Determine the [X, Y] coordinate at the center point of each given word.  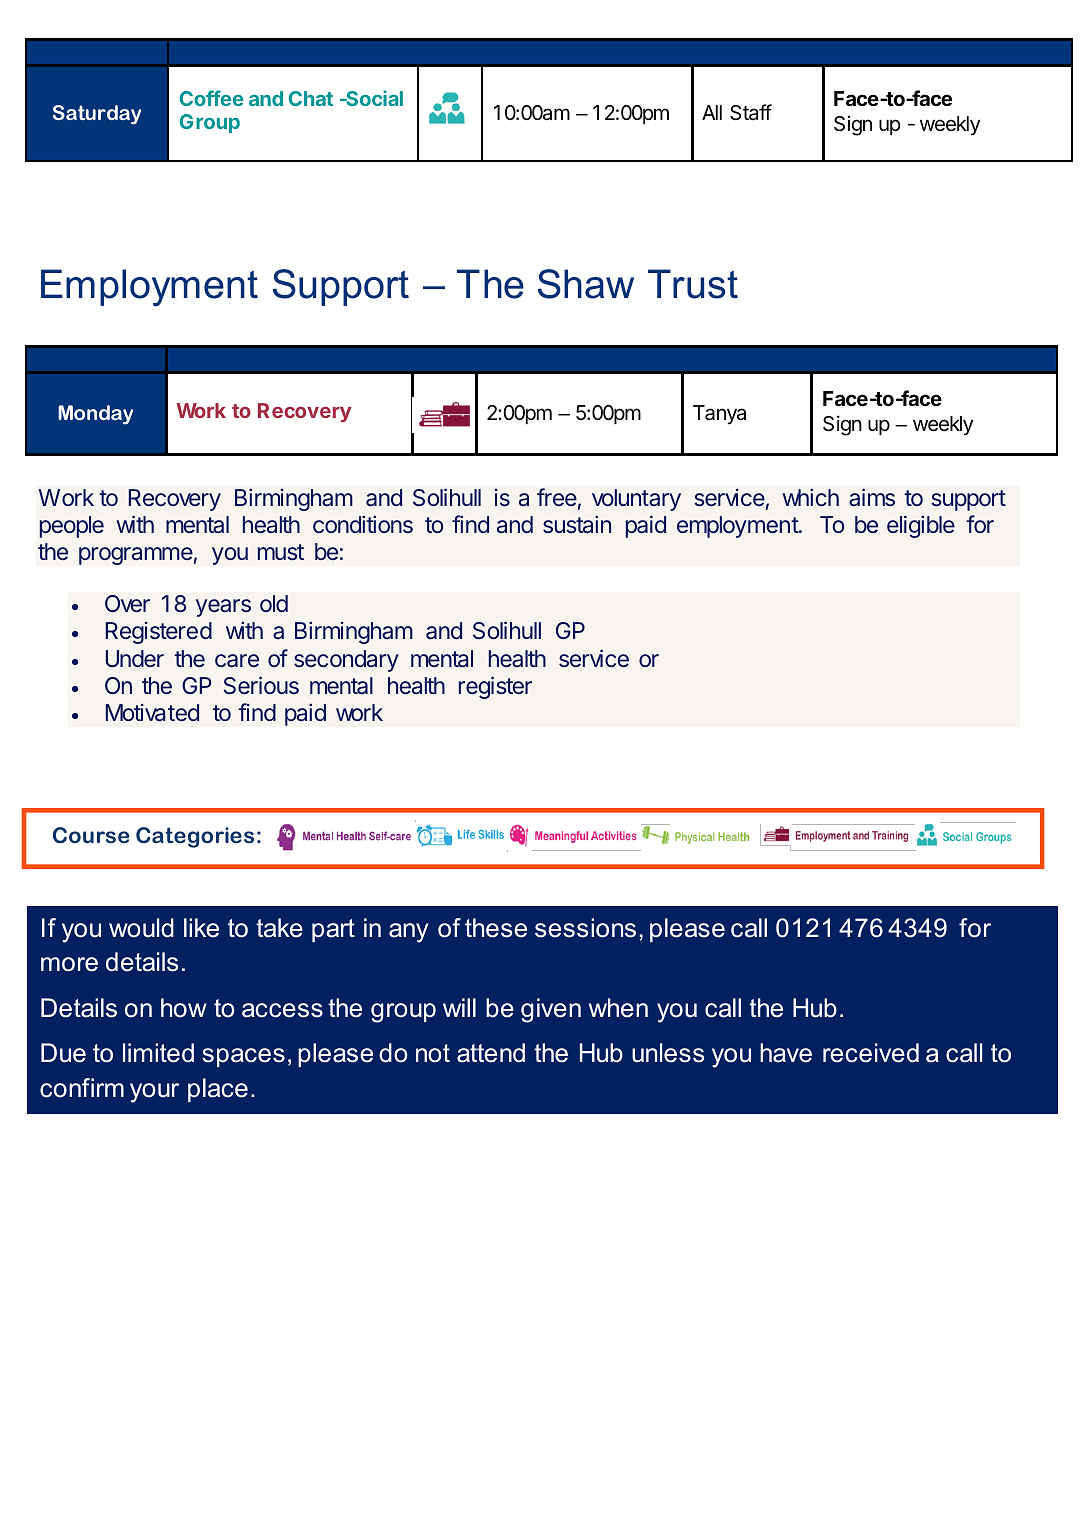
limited [158, 1053]
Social [373, 98]
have [786, 1053]
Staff [751, 112]
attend [491, 1053]
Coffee [212, 98]
